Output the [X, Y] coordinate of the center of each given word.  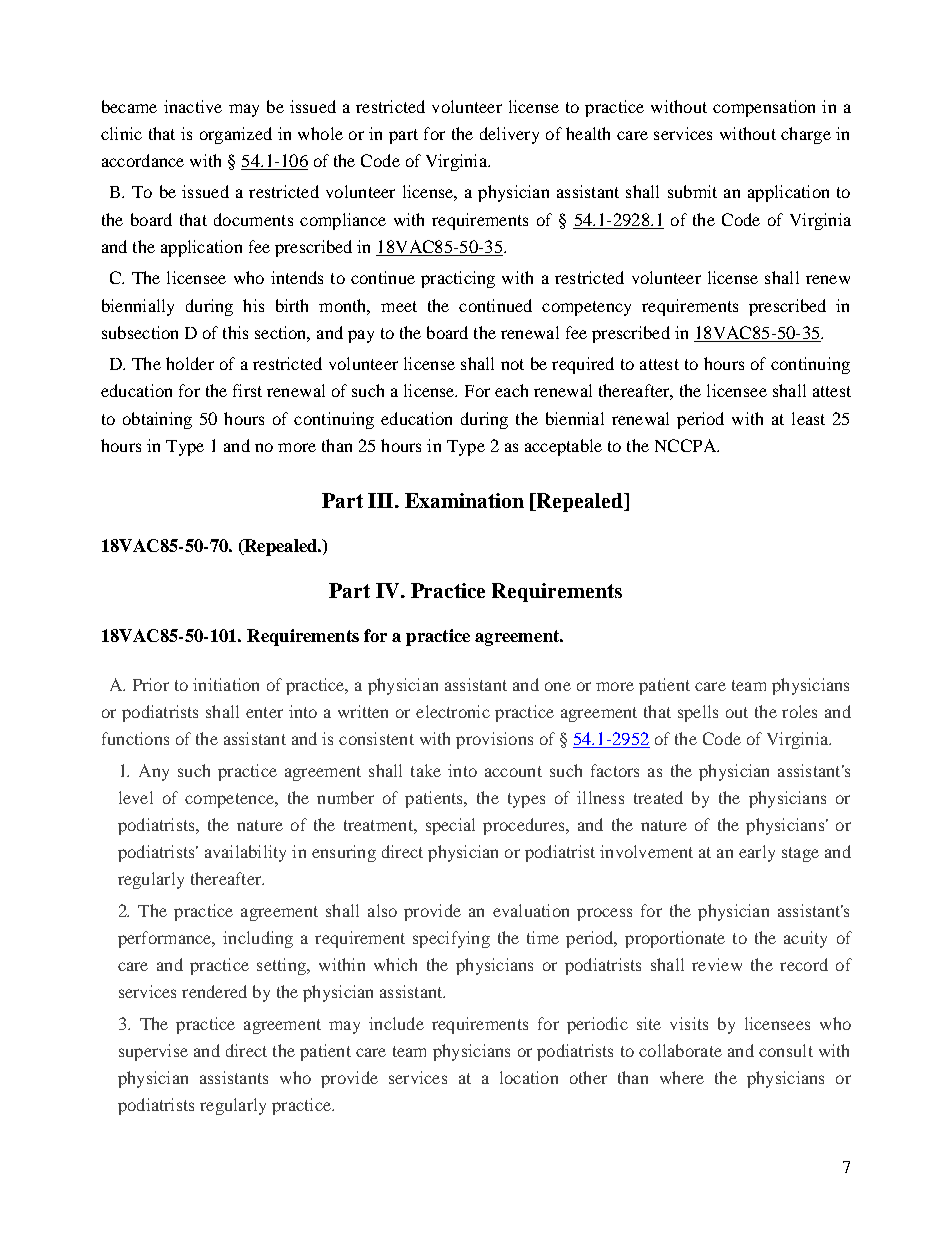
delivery [509, 135]
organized [236, 135]
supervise [153, 1052]
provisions [494, 740]
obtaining [157, 420]
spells [698, 713]
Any [154, 772]
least [808, 418]
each [511, 390]
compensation [764, 108]
